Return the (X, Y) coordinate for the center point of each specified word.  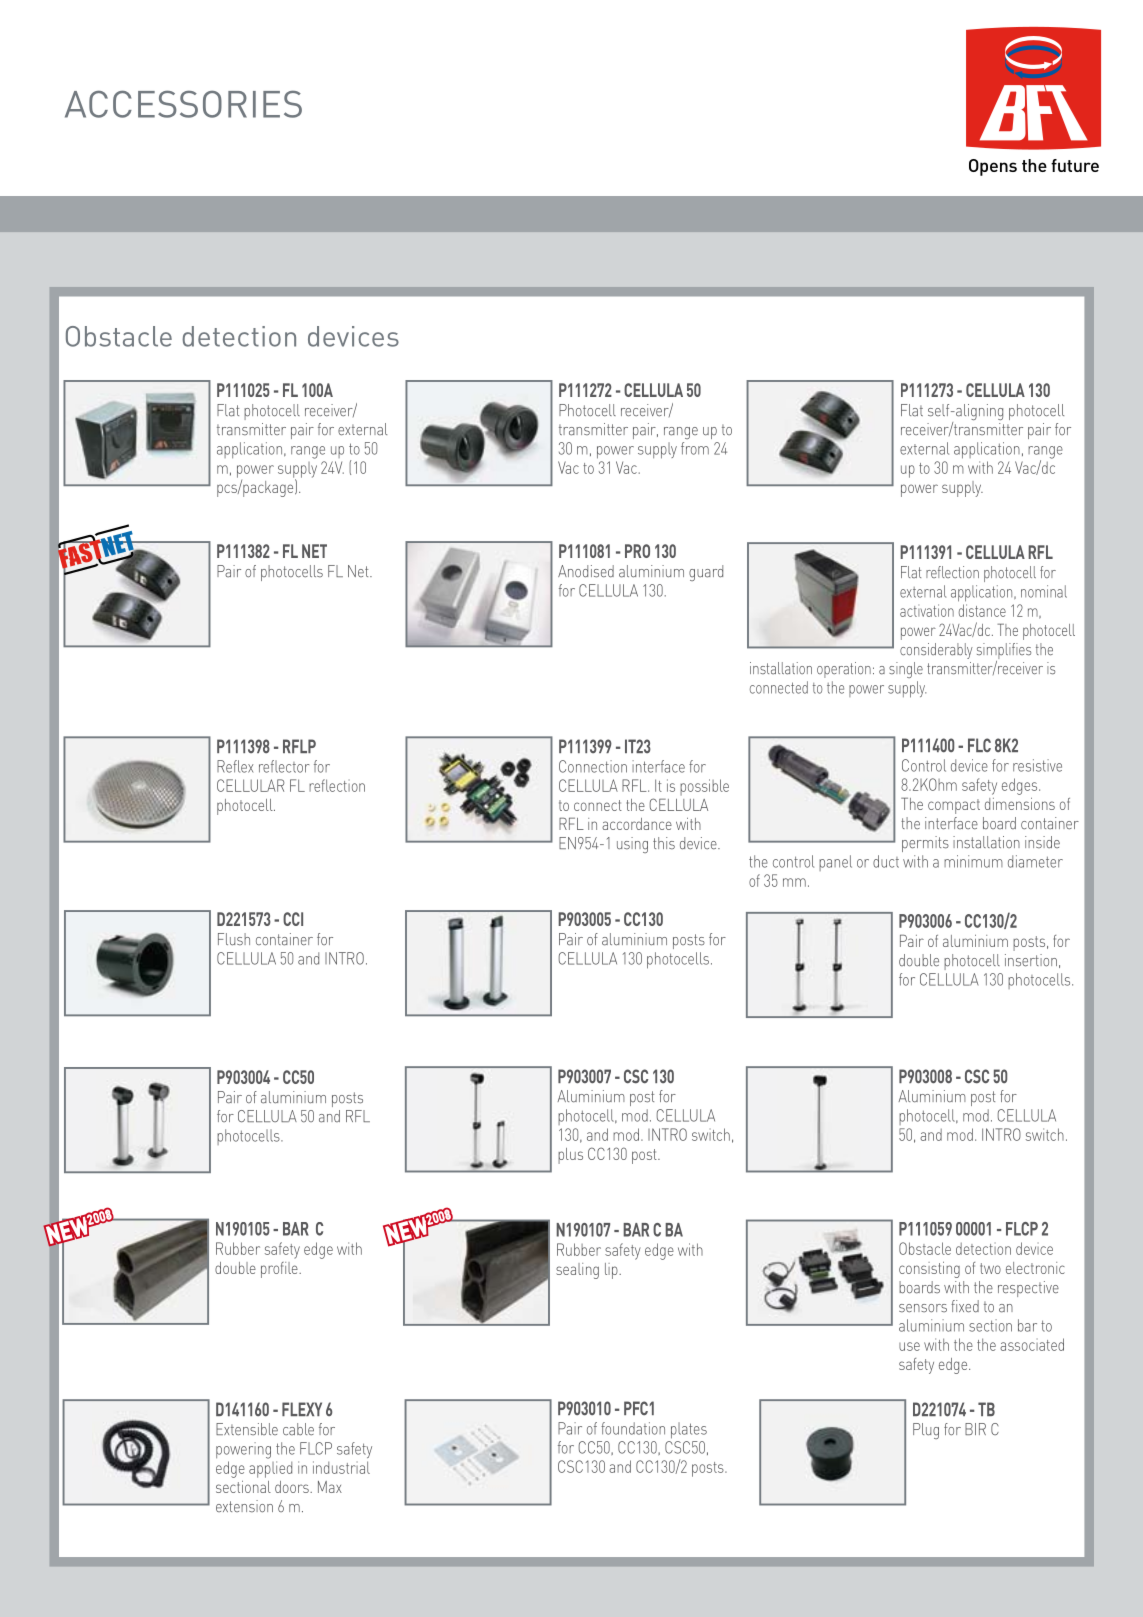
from (695, 448)
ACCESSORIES (183, 104)
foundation (633, 1428)
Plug (926, 1431)
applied (270, 1469)
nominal (1044, 591)
